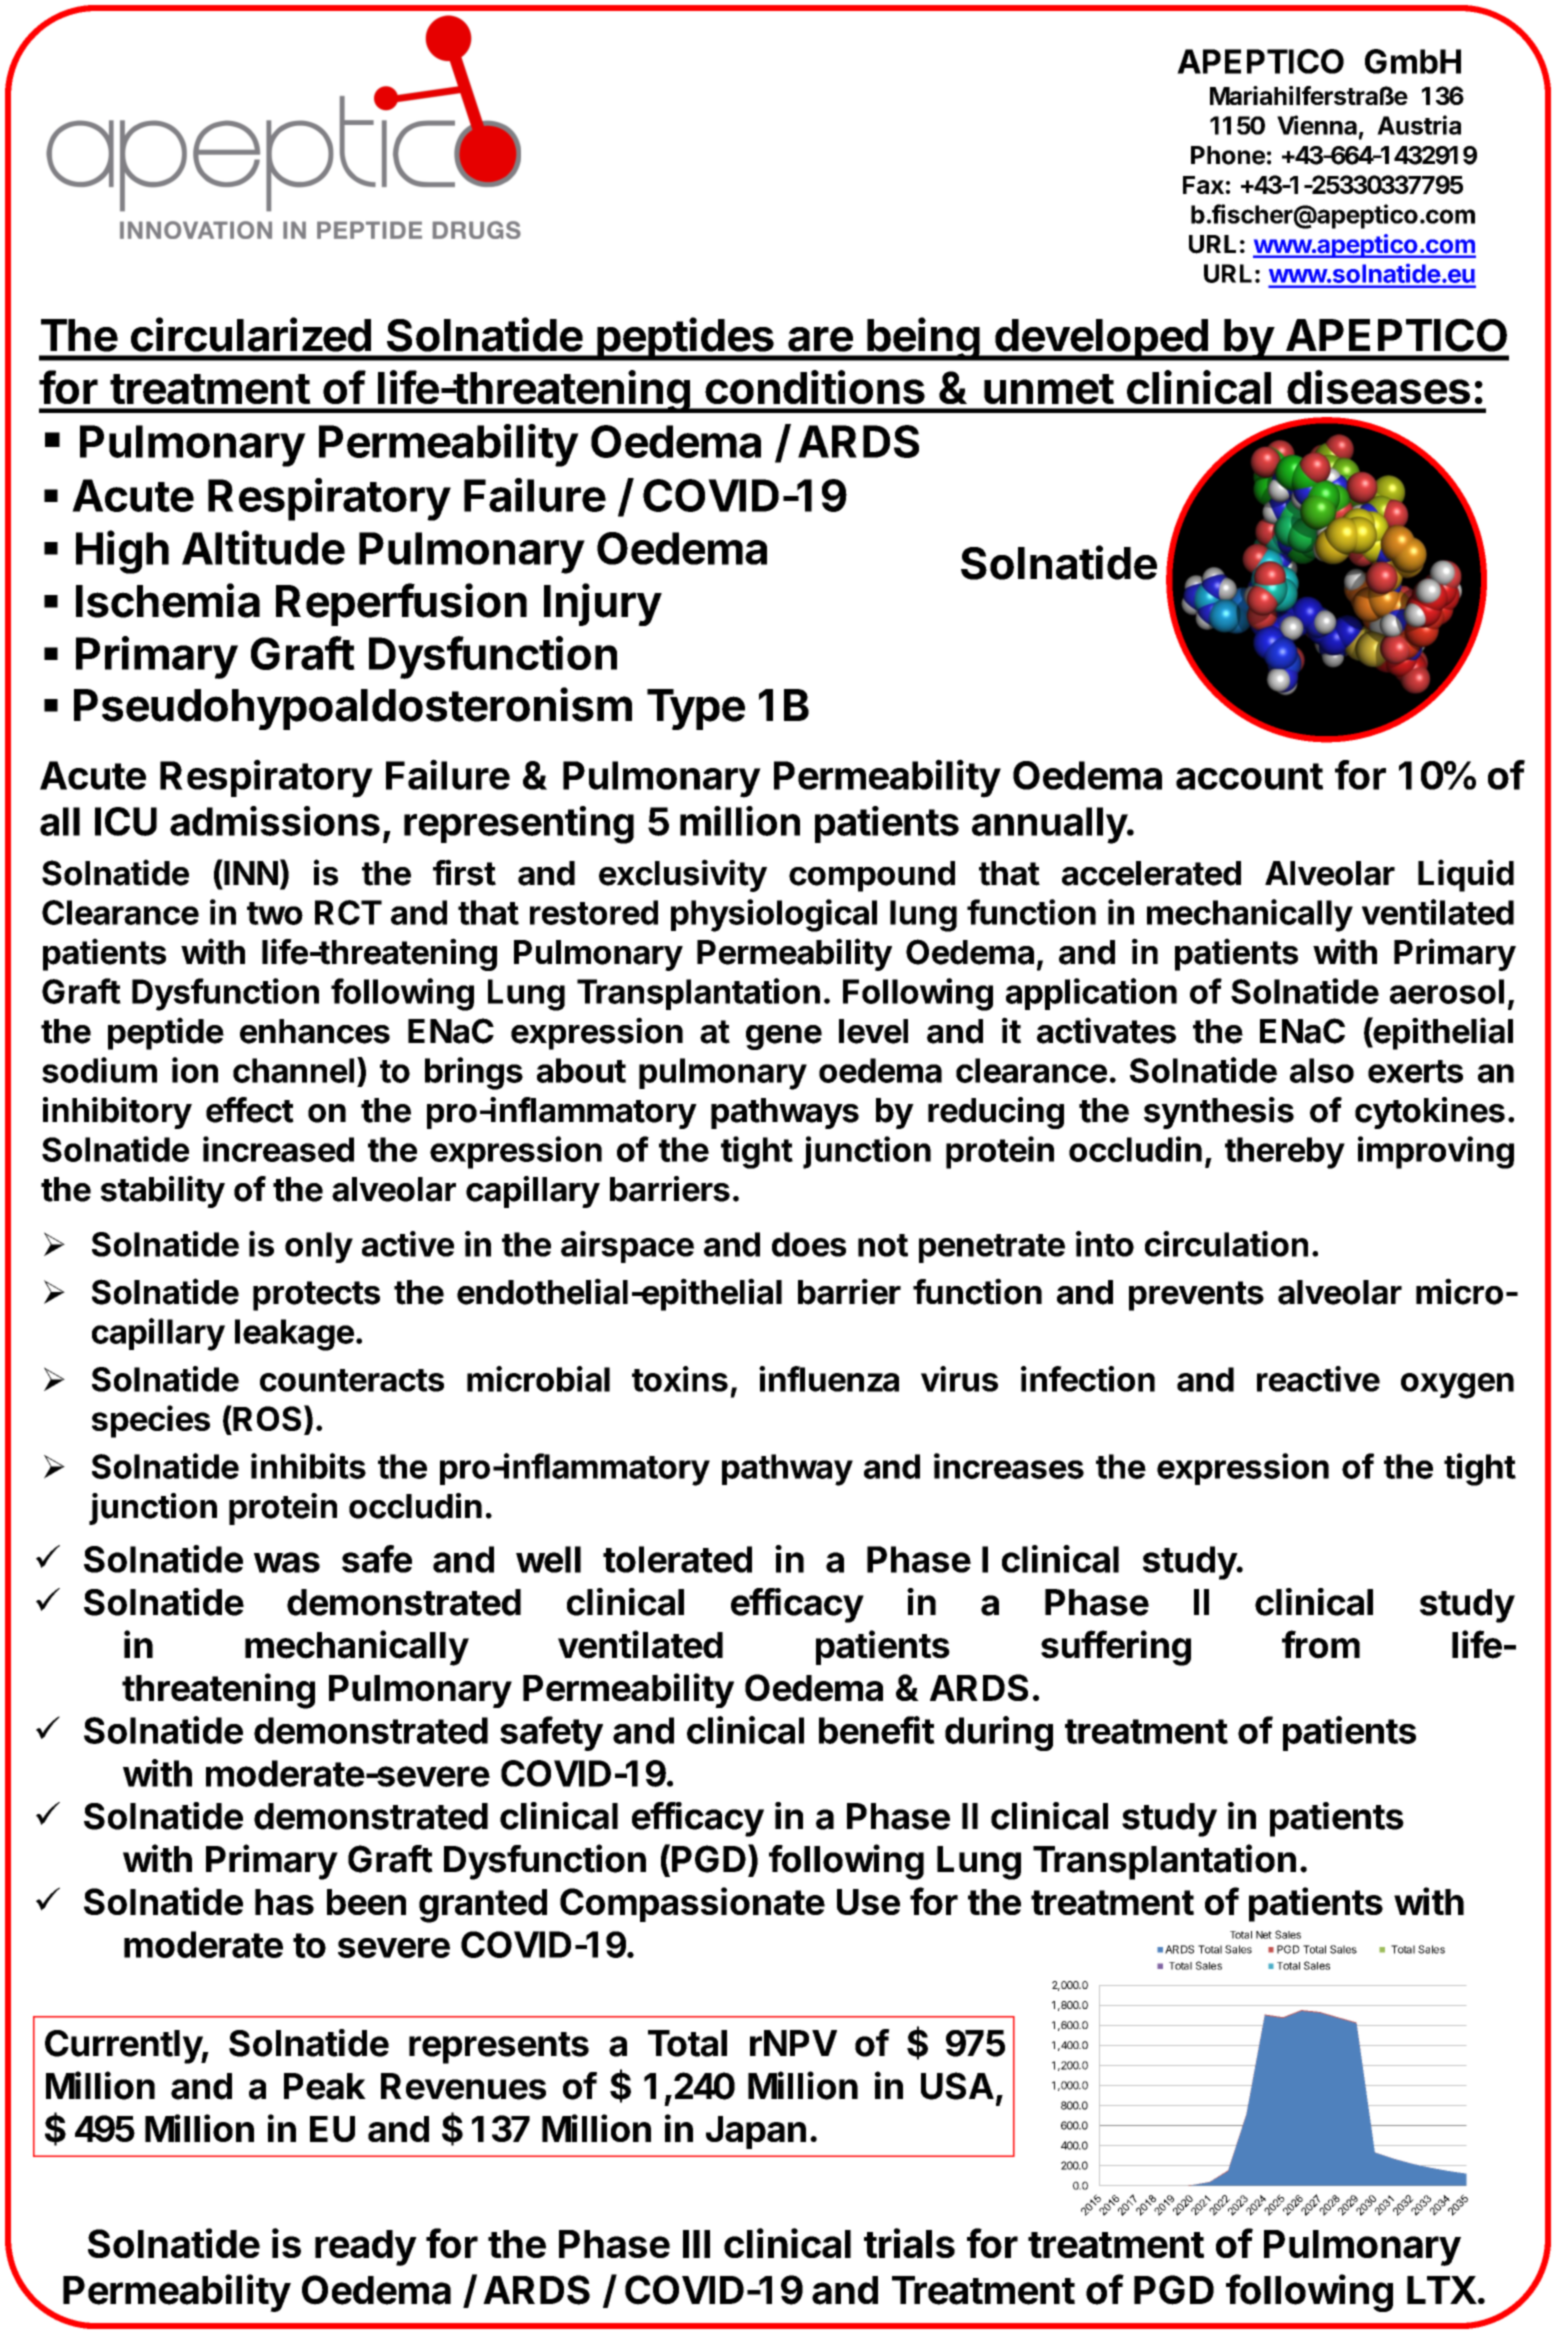 The height and width of the screenshot is (2334, 1556). What do you see at coordinates (877, 1730) in the screenshot?
I see `benefit` at bounding box center [877, 1730].
